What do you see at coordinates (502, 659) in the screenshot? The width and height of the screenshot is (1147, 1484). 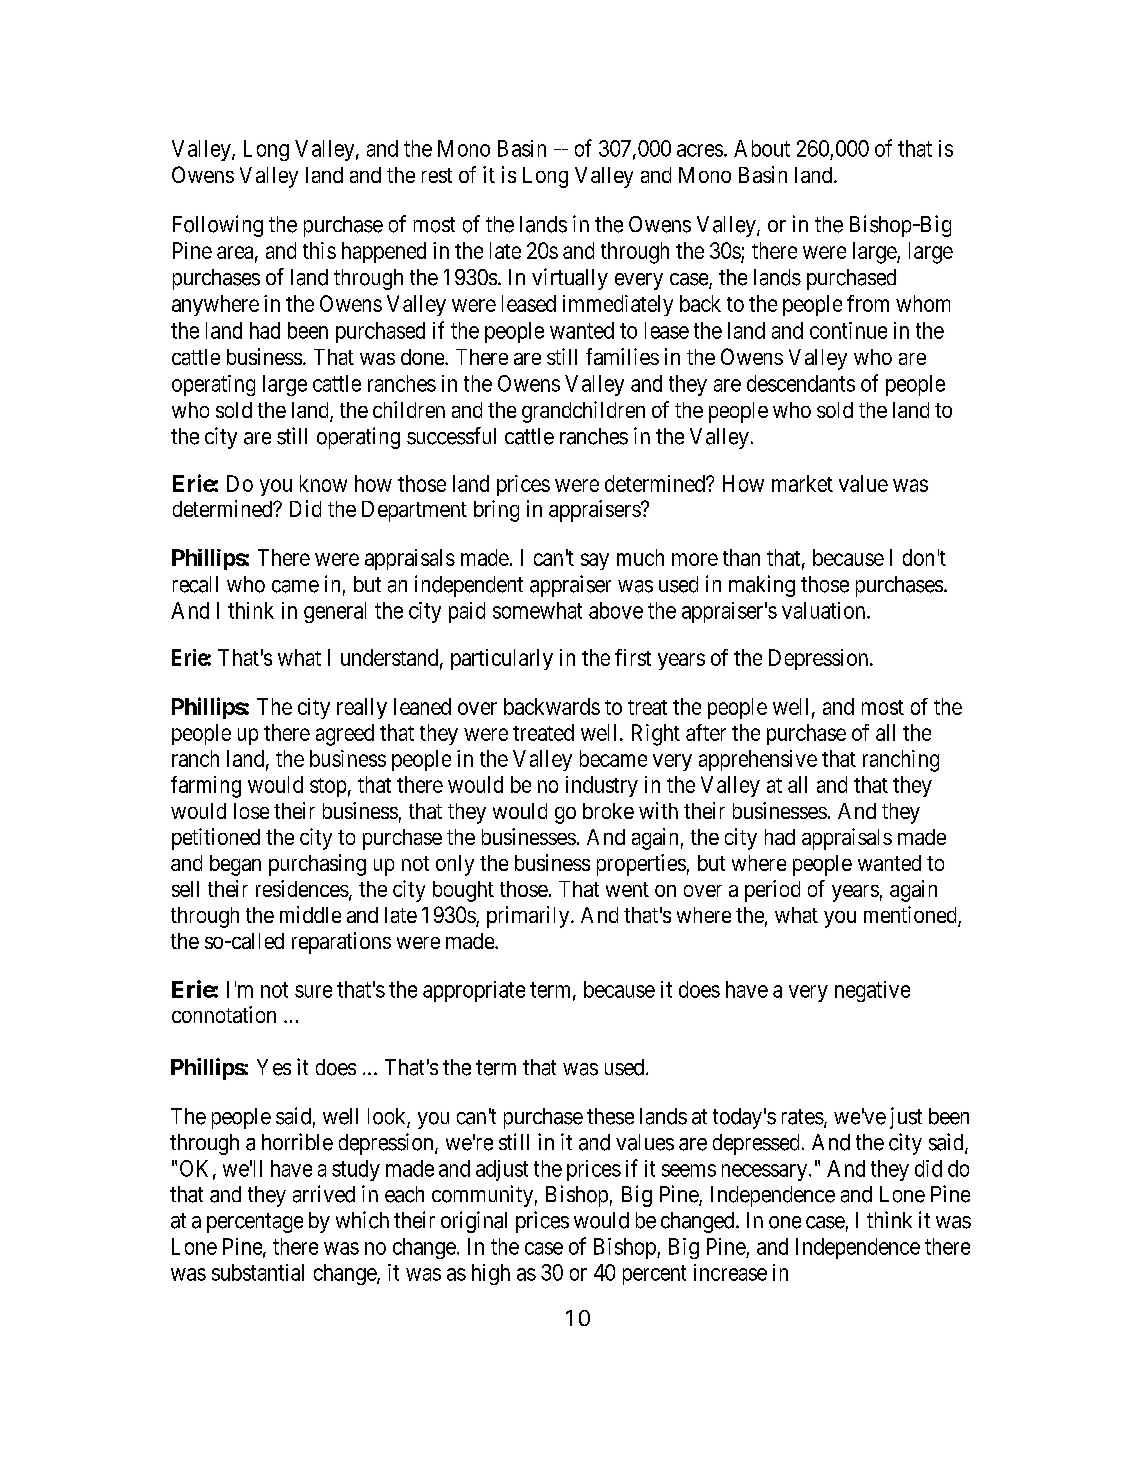 I see `particularly` at bounding box center [502, 659].
